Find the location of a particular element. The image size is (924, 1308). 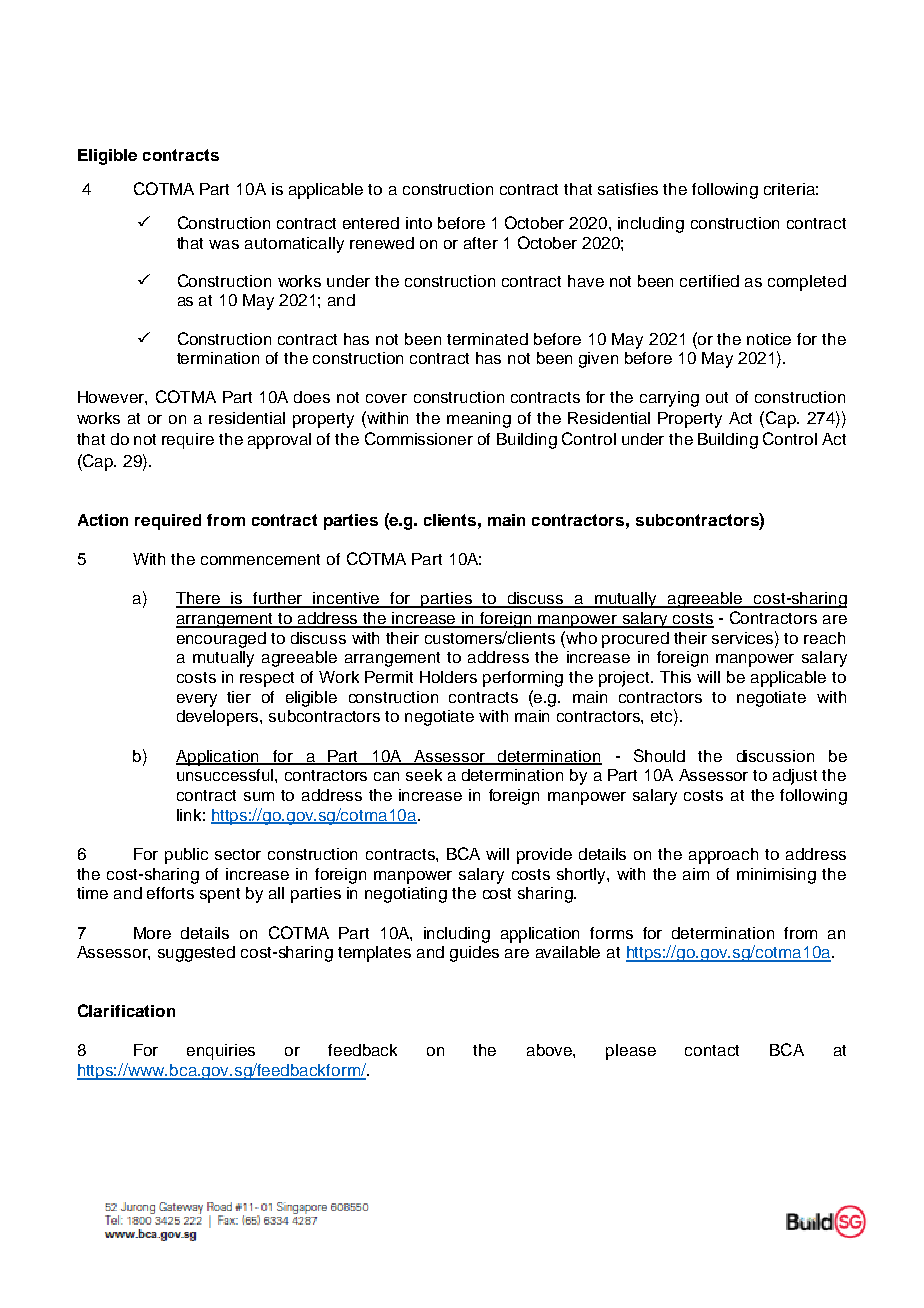

public is located at coordinates (186, 856).
